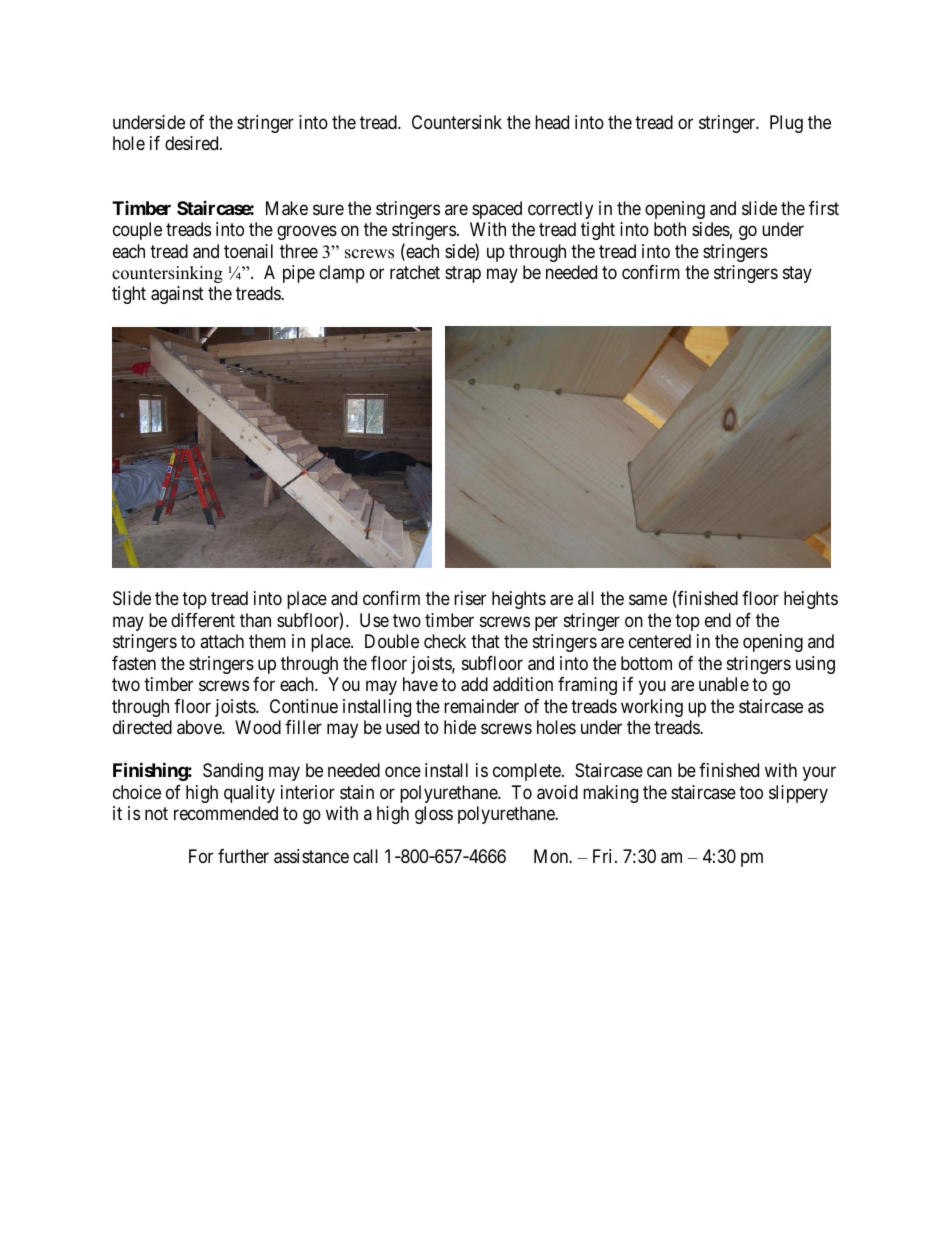 This document has width=952, height=1233. Describe the element at coordinates (648, 600) in the document. I see `same` at that location.
